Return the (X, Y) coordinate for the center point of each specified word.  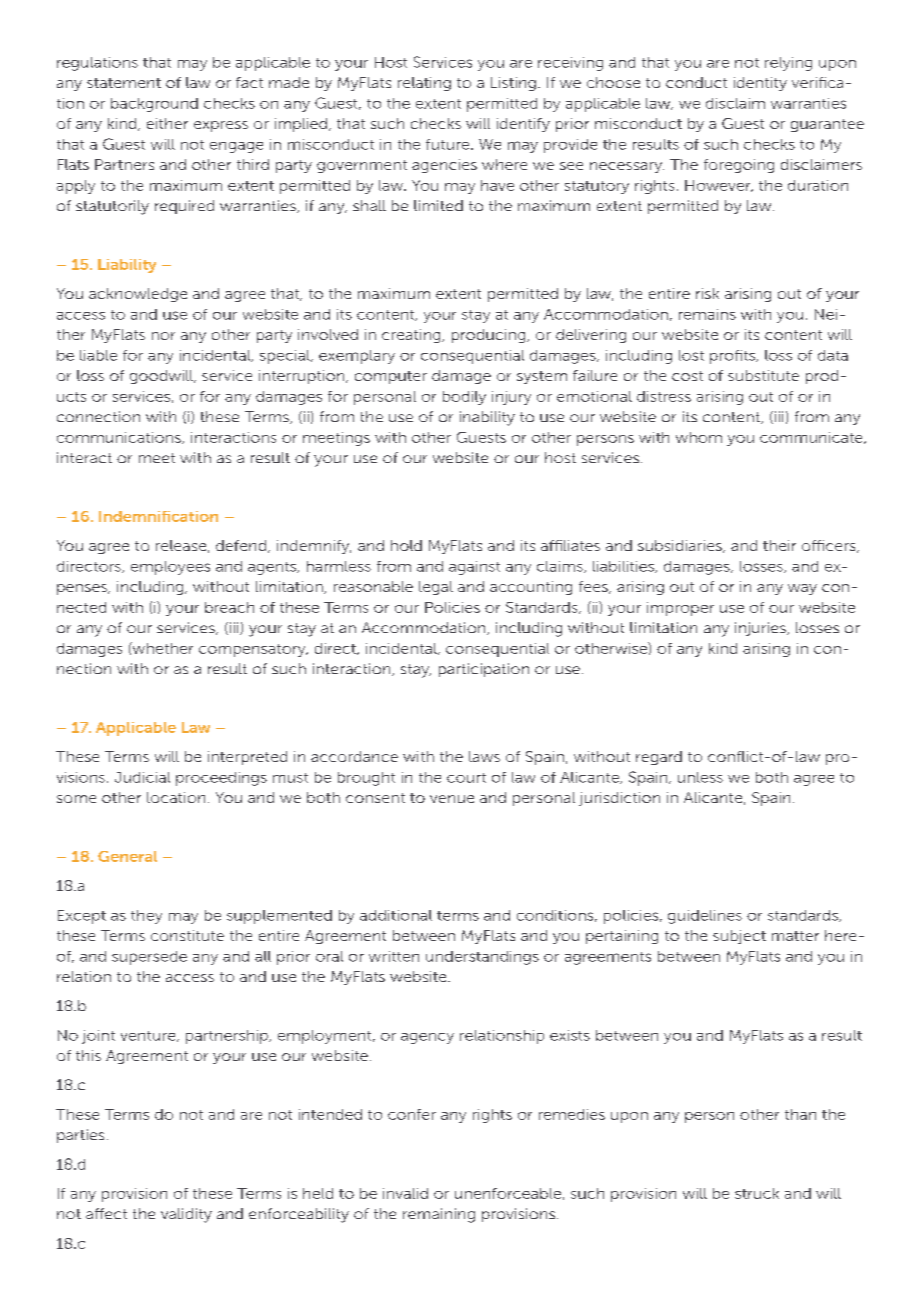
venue (452, 799)
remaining (439, 1215)
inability (487, 418)
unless (700, 777)
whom (699, 437)
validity (186, 1215)
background (154, 105)
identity (760, 84)
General (127, 856)
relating (424, 84)
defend (241, 545)
